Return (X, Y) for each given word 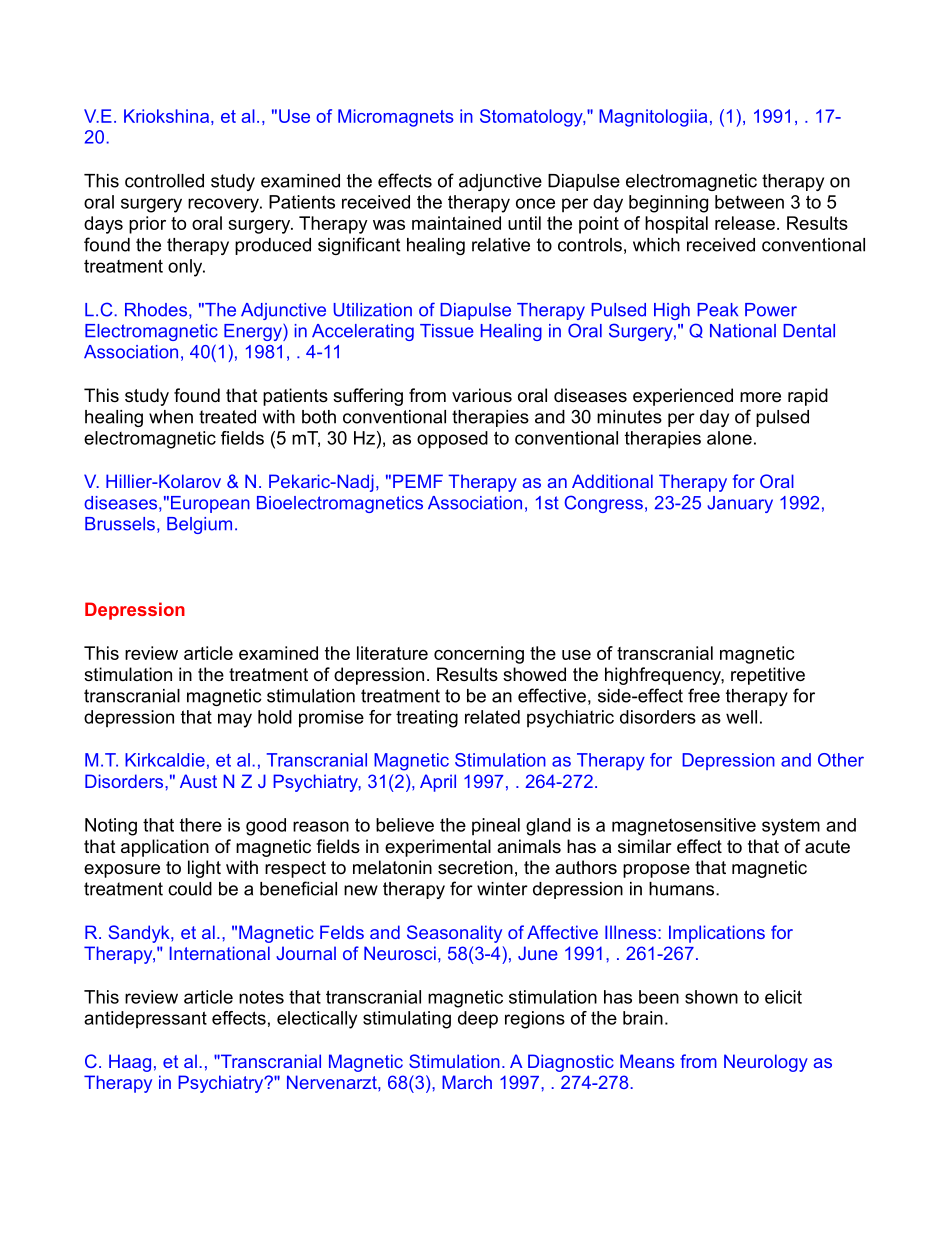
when (171, 417)
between (749, 202)
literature (392, 653)
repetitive (768, 676)
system (791, 827)
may (235, 720)
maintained (456, 223)
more (760, 397)
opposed (452, 440)
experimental (438, 848)
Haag (130, 1063)
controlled (164, 181)
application (165, 848)
